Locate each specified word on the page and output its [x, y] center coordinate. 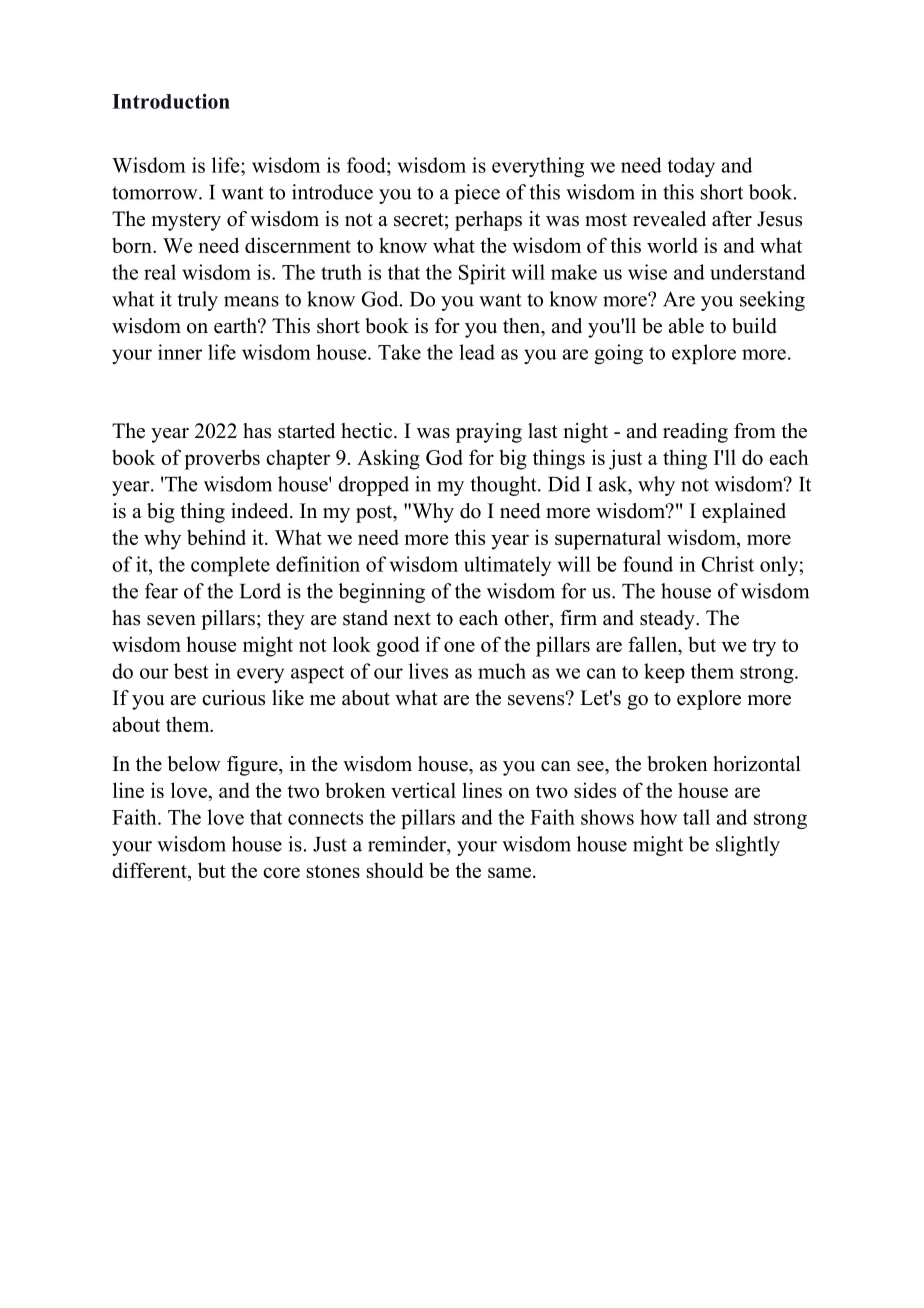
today [691, 167]
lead [477, 352]
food [367, 165]
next [412, 619]
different [150, 871]
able [686, 326]
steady [668, 620]
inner [180, 352]
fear [161, 591]
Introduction [171, 101]
